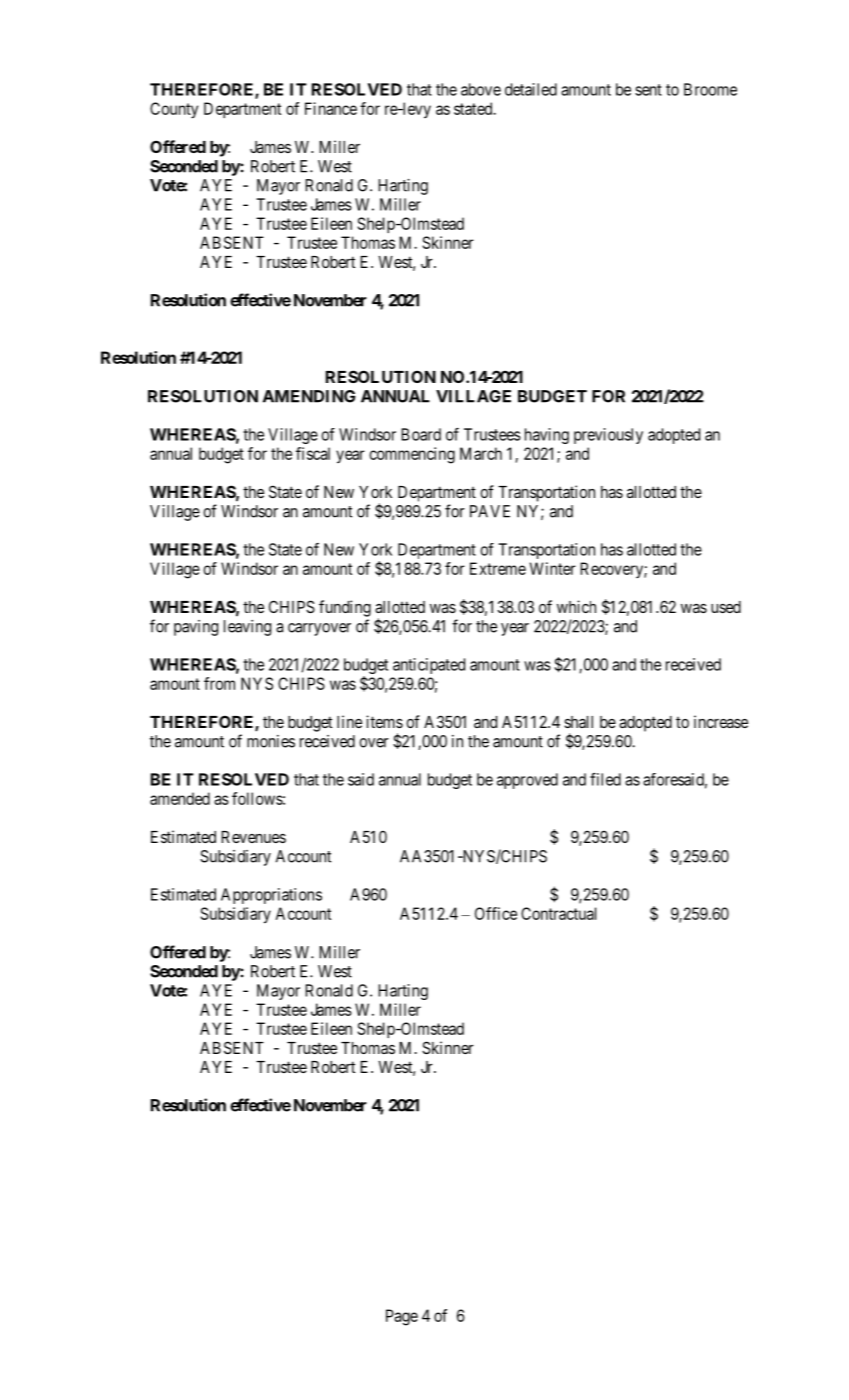  Describe the element at coordinates (481, 89) in the image. I see `above` at that location.
